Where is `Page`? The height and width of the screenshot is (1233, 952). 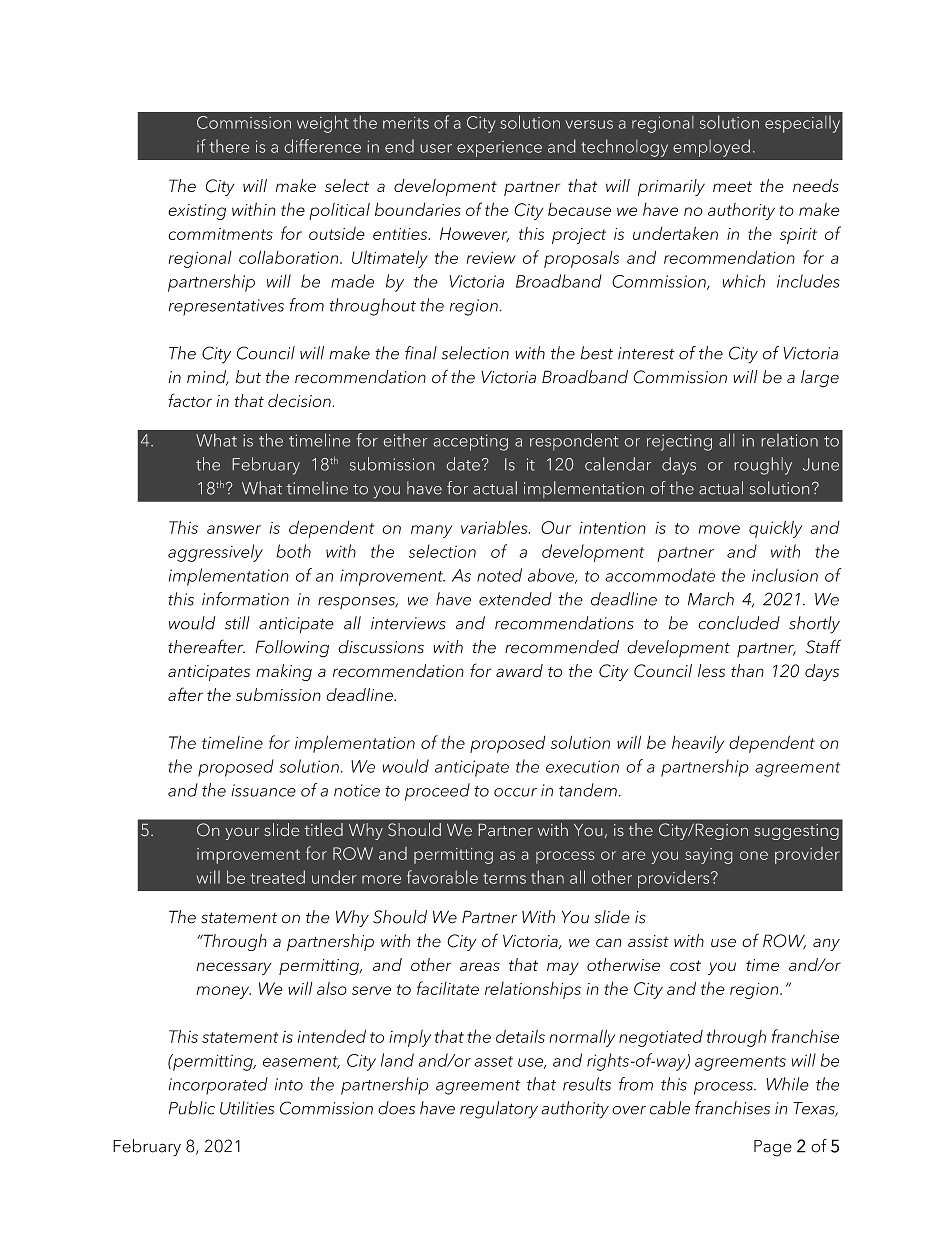 Page is located at coordinates (773, 1148).
